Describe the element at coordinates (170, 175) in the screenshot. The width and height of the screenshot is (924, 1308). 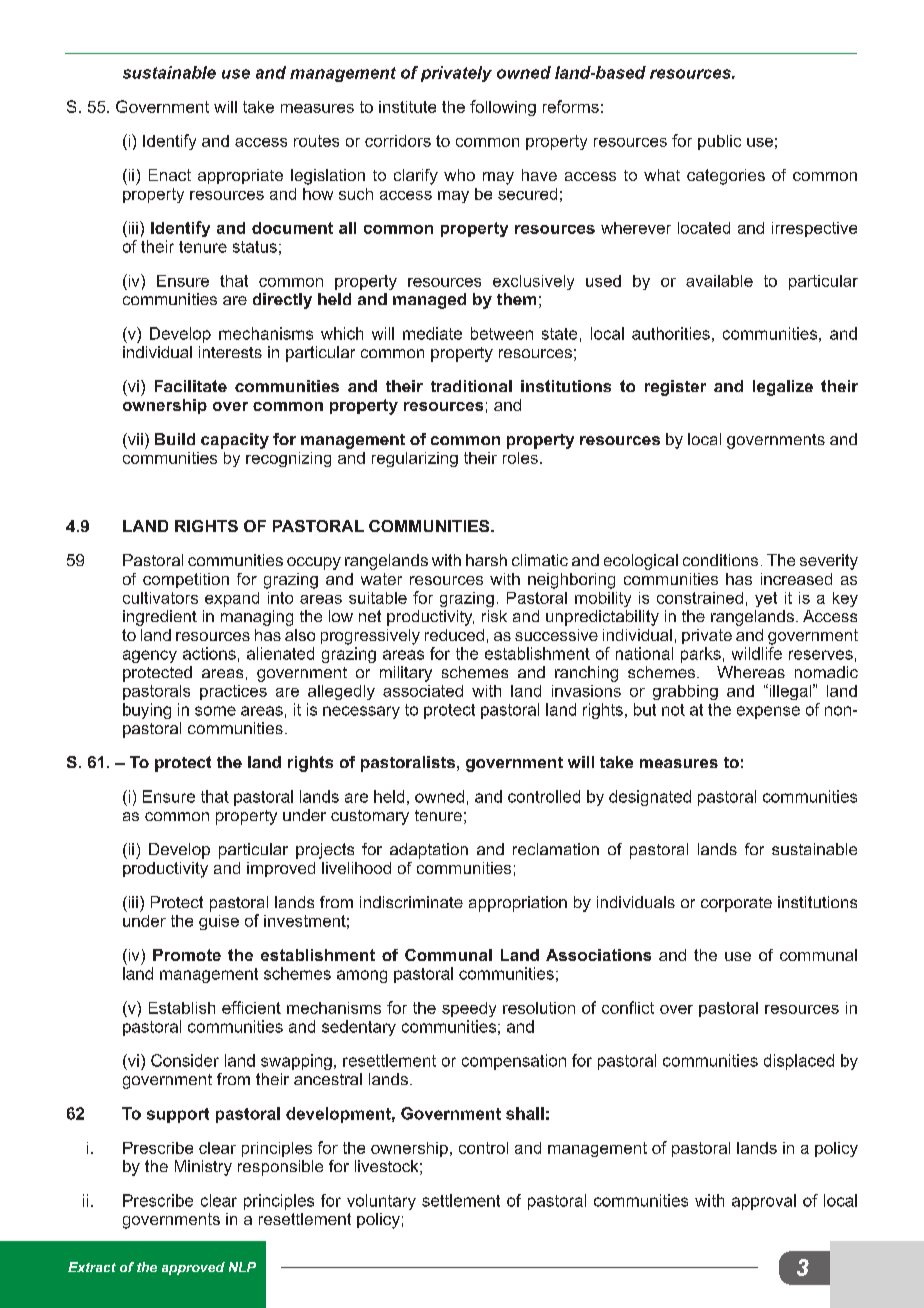
I see `Enact` at that location.
